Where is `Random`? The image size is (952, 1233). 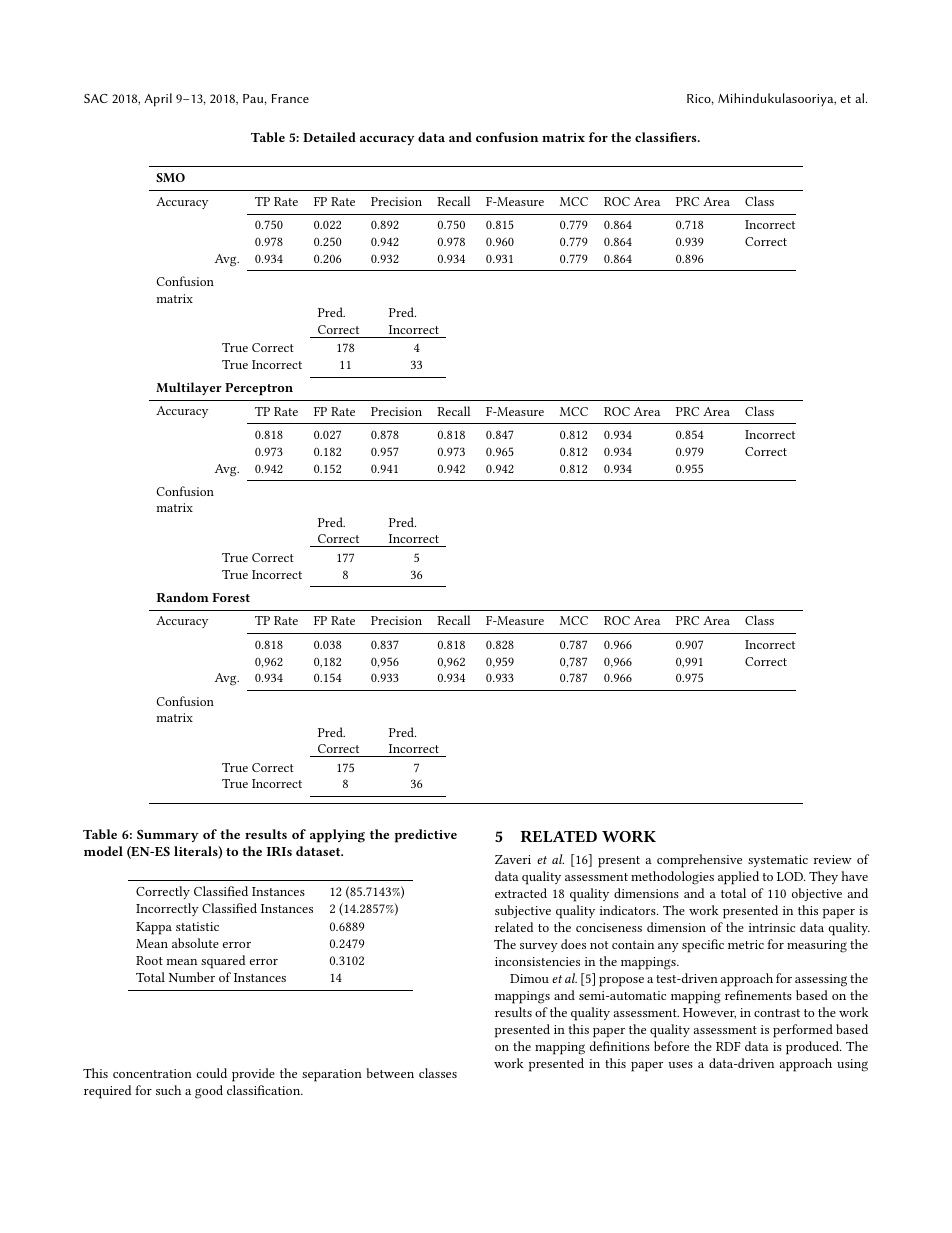 Random is located at coordinates (183, 597).
